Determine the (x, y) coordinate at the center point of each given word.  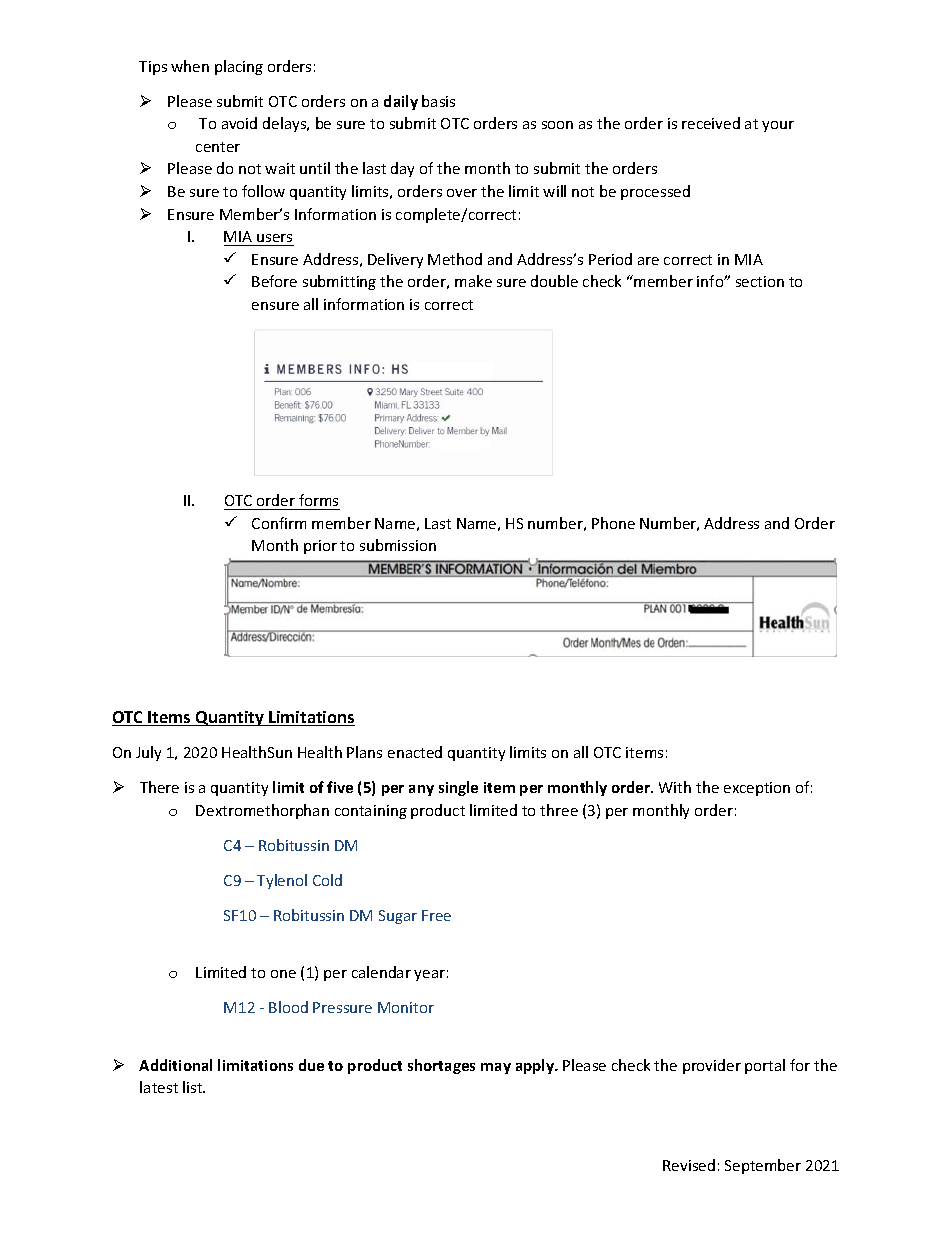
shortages (441, 1066)
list (194, 1087)
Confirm (279, 523)
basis (438, 101)
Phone (613, 523)
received (711, 123)
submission (398, 545)
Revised (689, 1165)
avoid (239, 123)
